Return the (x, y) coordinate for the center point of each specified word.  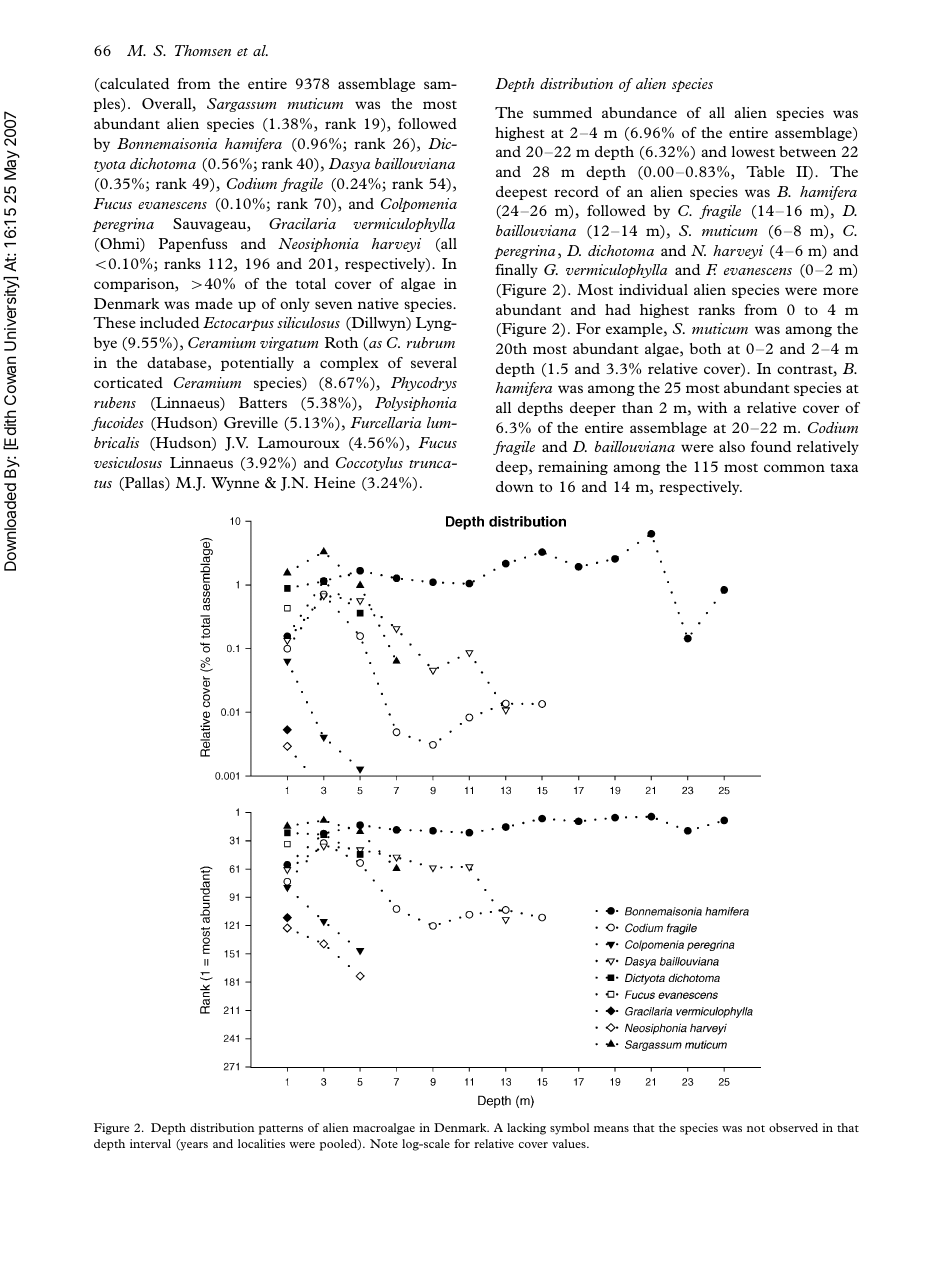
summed (562, 112)
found (771, 446)
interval (150, 1143)
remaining (573, 468)
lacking (526, 1129)
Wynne (235, 484)
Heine (334, 482)
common (794, 468)
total (310, 283)
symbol (569, 1129)
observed (793, 1127)
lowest (753, 151)
